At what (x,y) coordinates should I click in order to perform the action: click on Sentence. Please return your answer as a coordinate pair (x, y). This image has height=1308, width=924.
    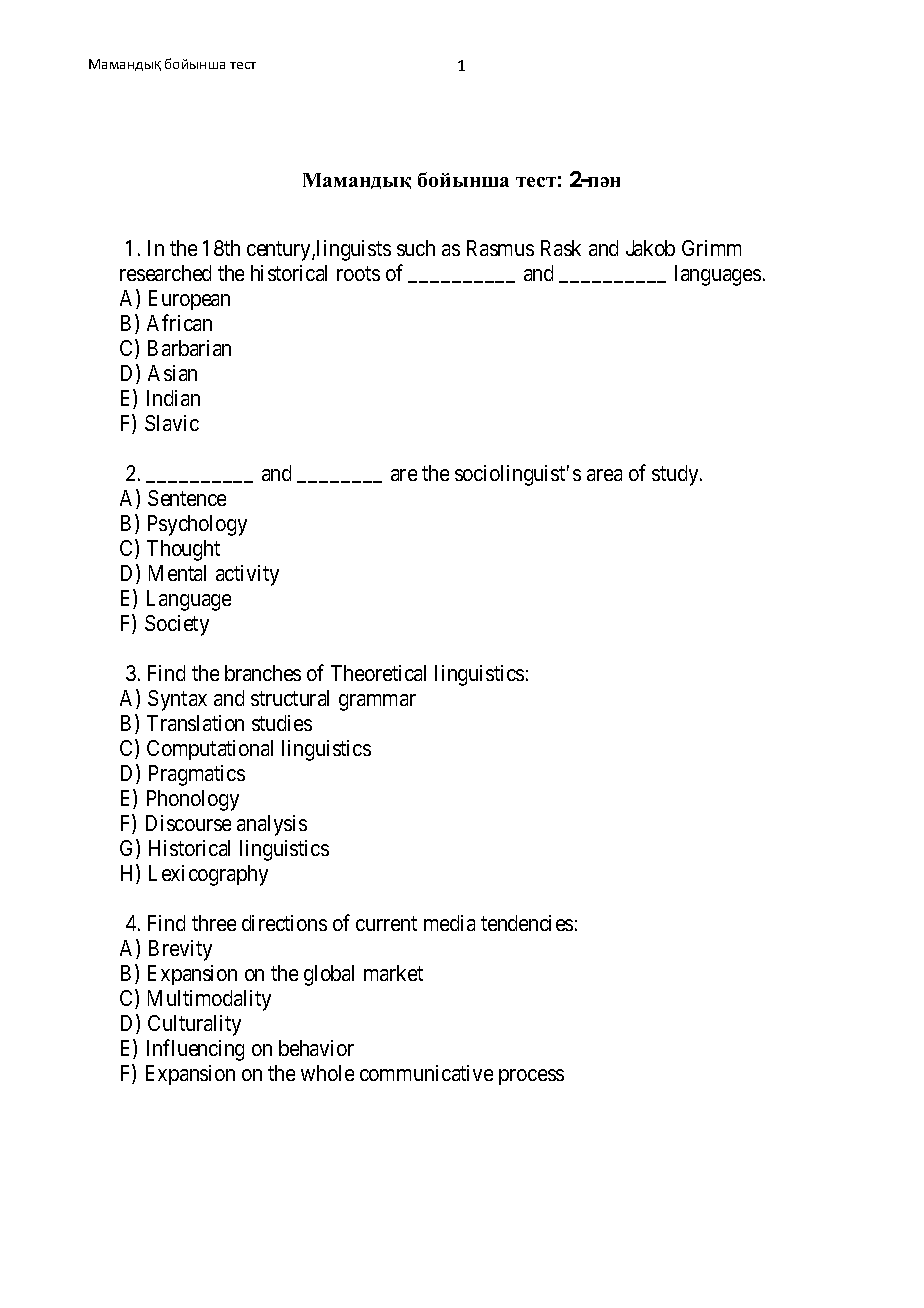
    Looking at the image, I should click on (187, 498).
